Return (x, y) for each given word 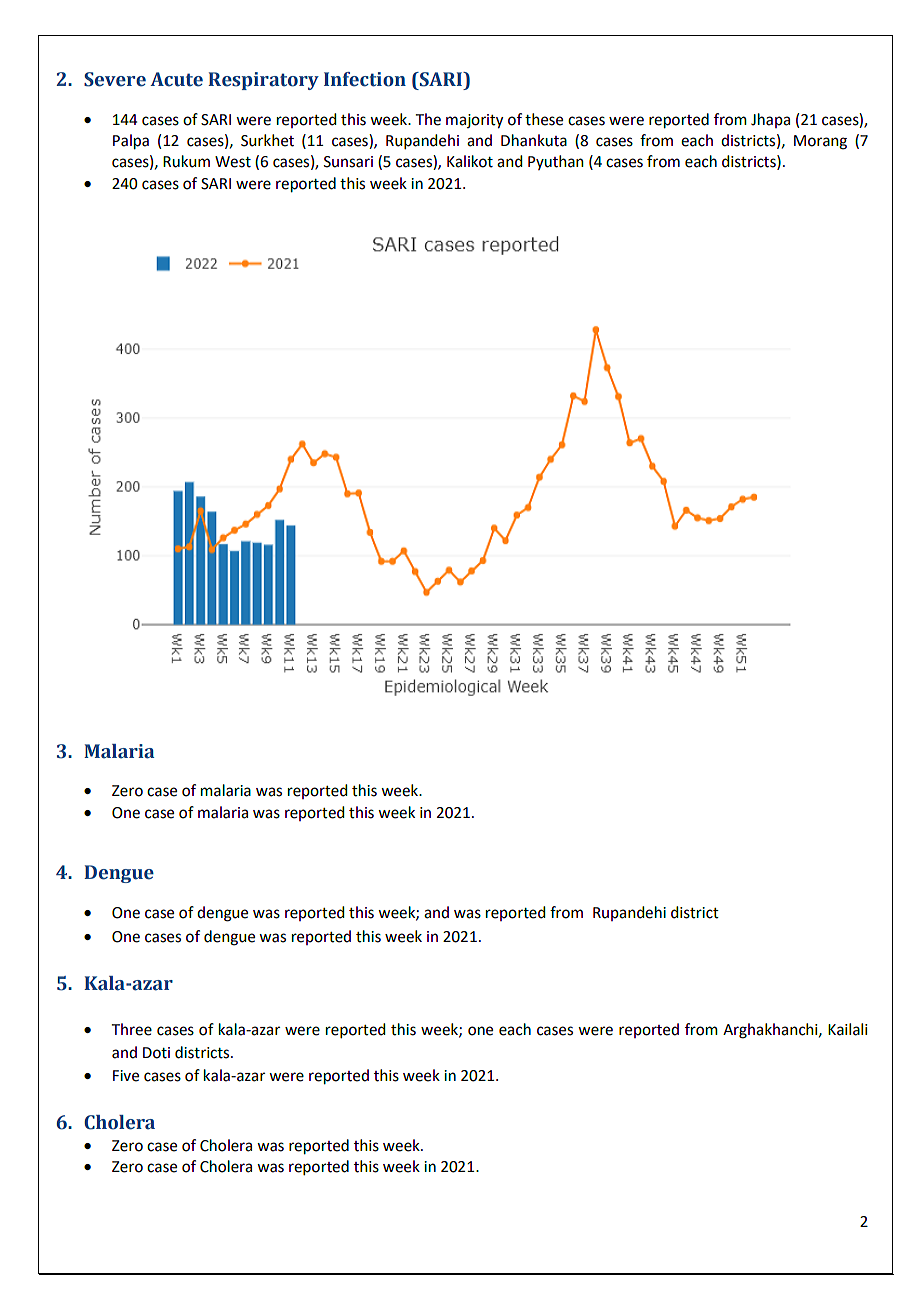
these (544, 119)
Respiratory (263, 81)
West (233, 162)
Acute (176, 79)
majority (474, 121)
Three (132, 1029)
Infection (365, 79)
